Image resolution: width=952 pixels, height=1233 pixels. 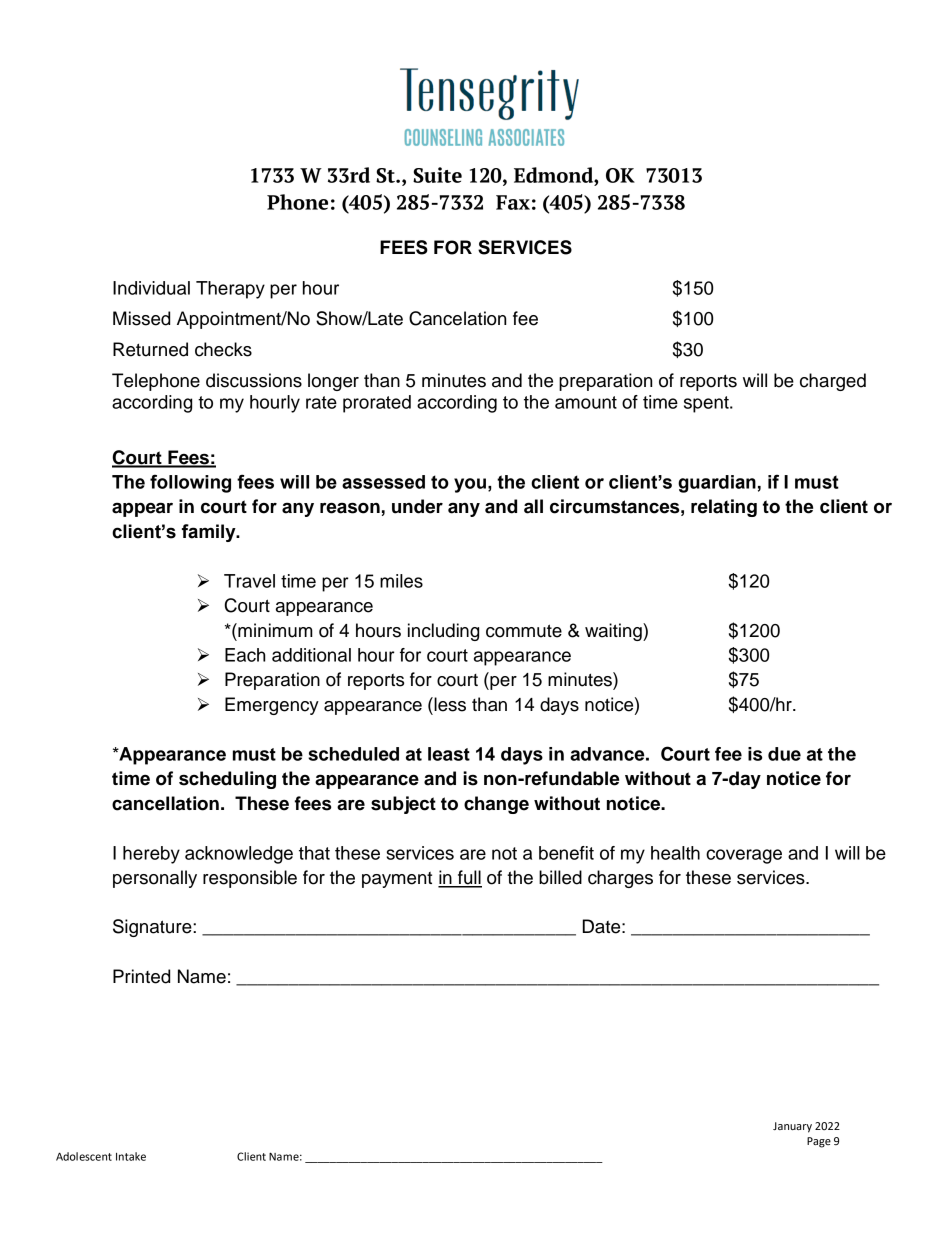 I want to click on coverage, so click(x=744, y=856).
